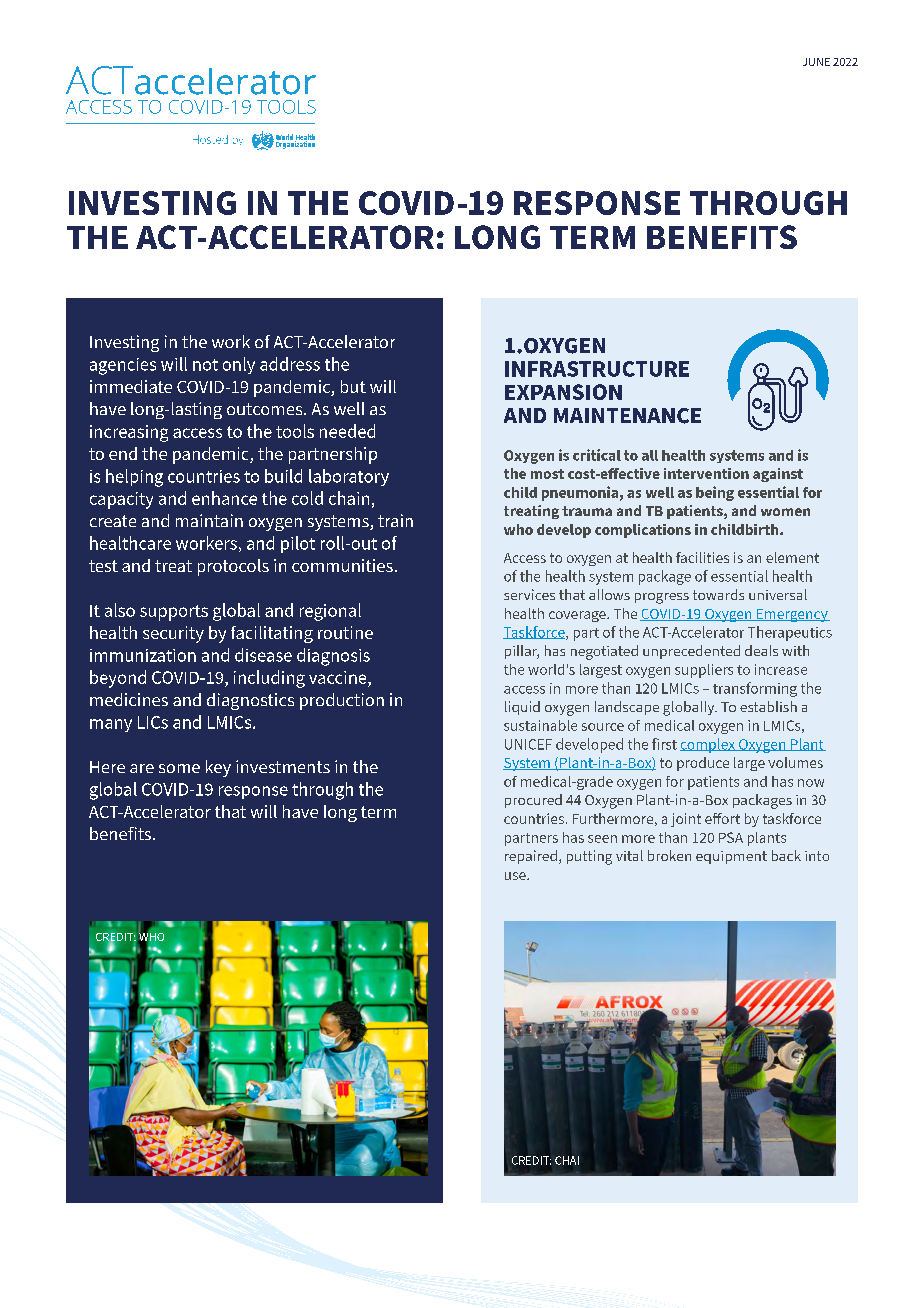 The width and height of the screenshot is (924, 1308). I want to click on JUNE, so click(816, 62).
